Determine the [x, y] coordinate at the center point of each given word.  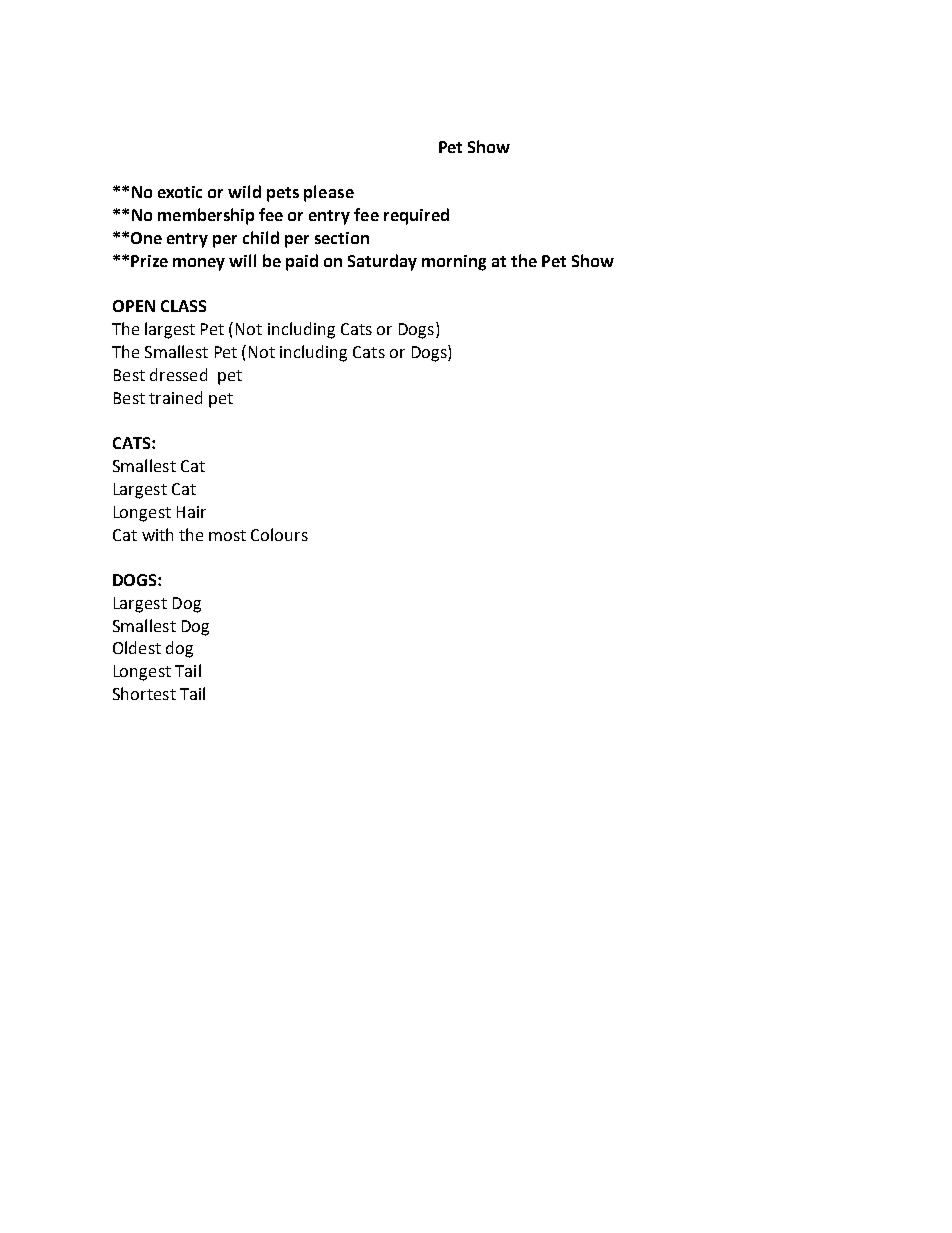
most [227, 535]
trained [175, 397]
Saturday [382, 262]
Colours [279, 534]
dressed [178, 374]
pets [283, 194]
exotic [180, 192]
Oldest [137, 647]
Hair [191, 512]
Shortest [144, 693]
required [416, 216]
